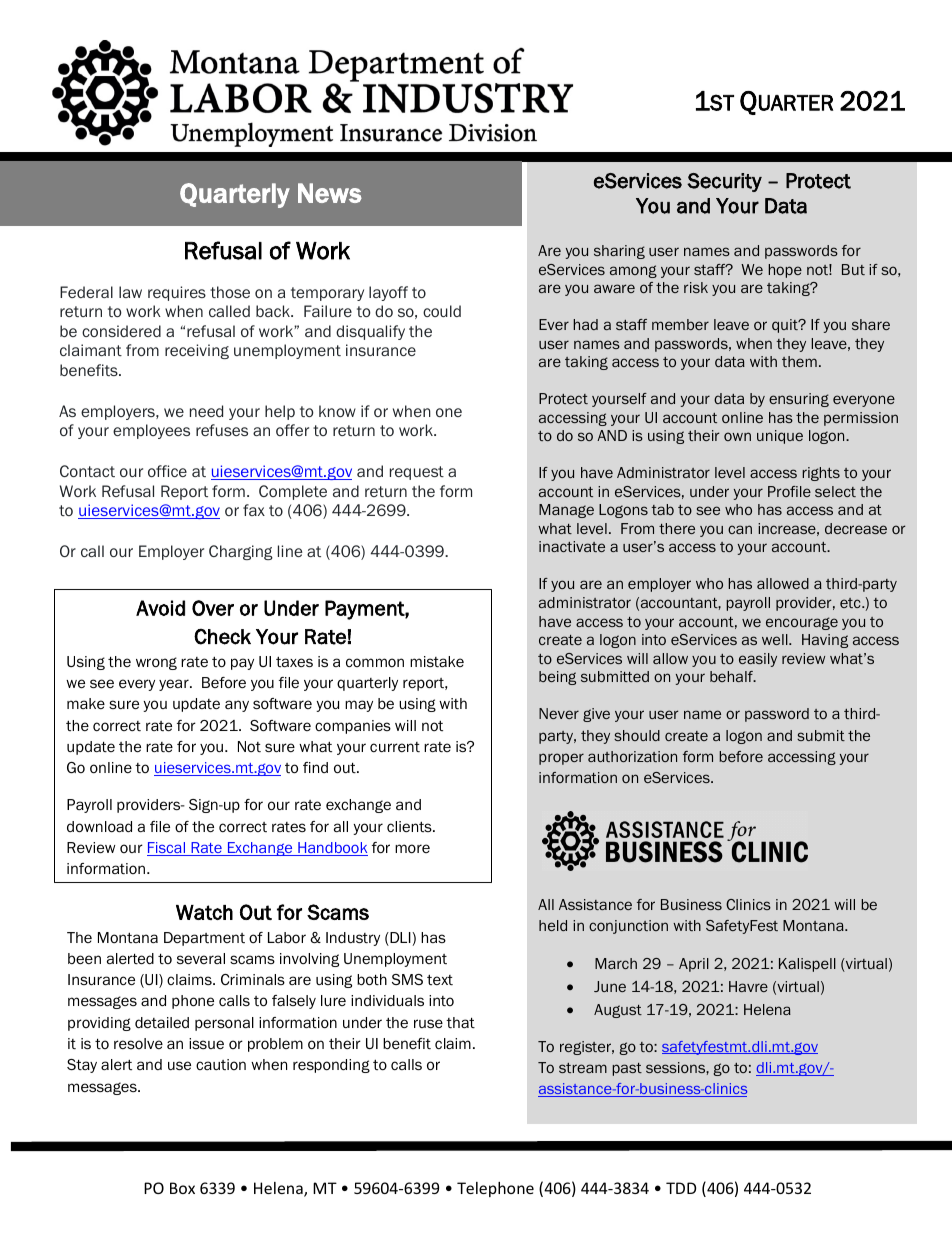  Describe the element at coordinates (330, 193) in the document. I see `News` at that location.
